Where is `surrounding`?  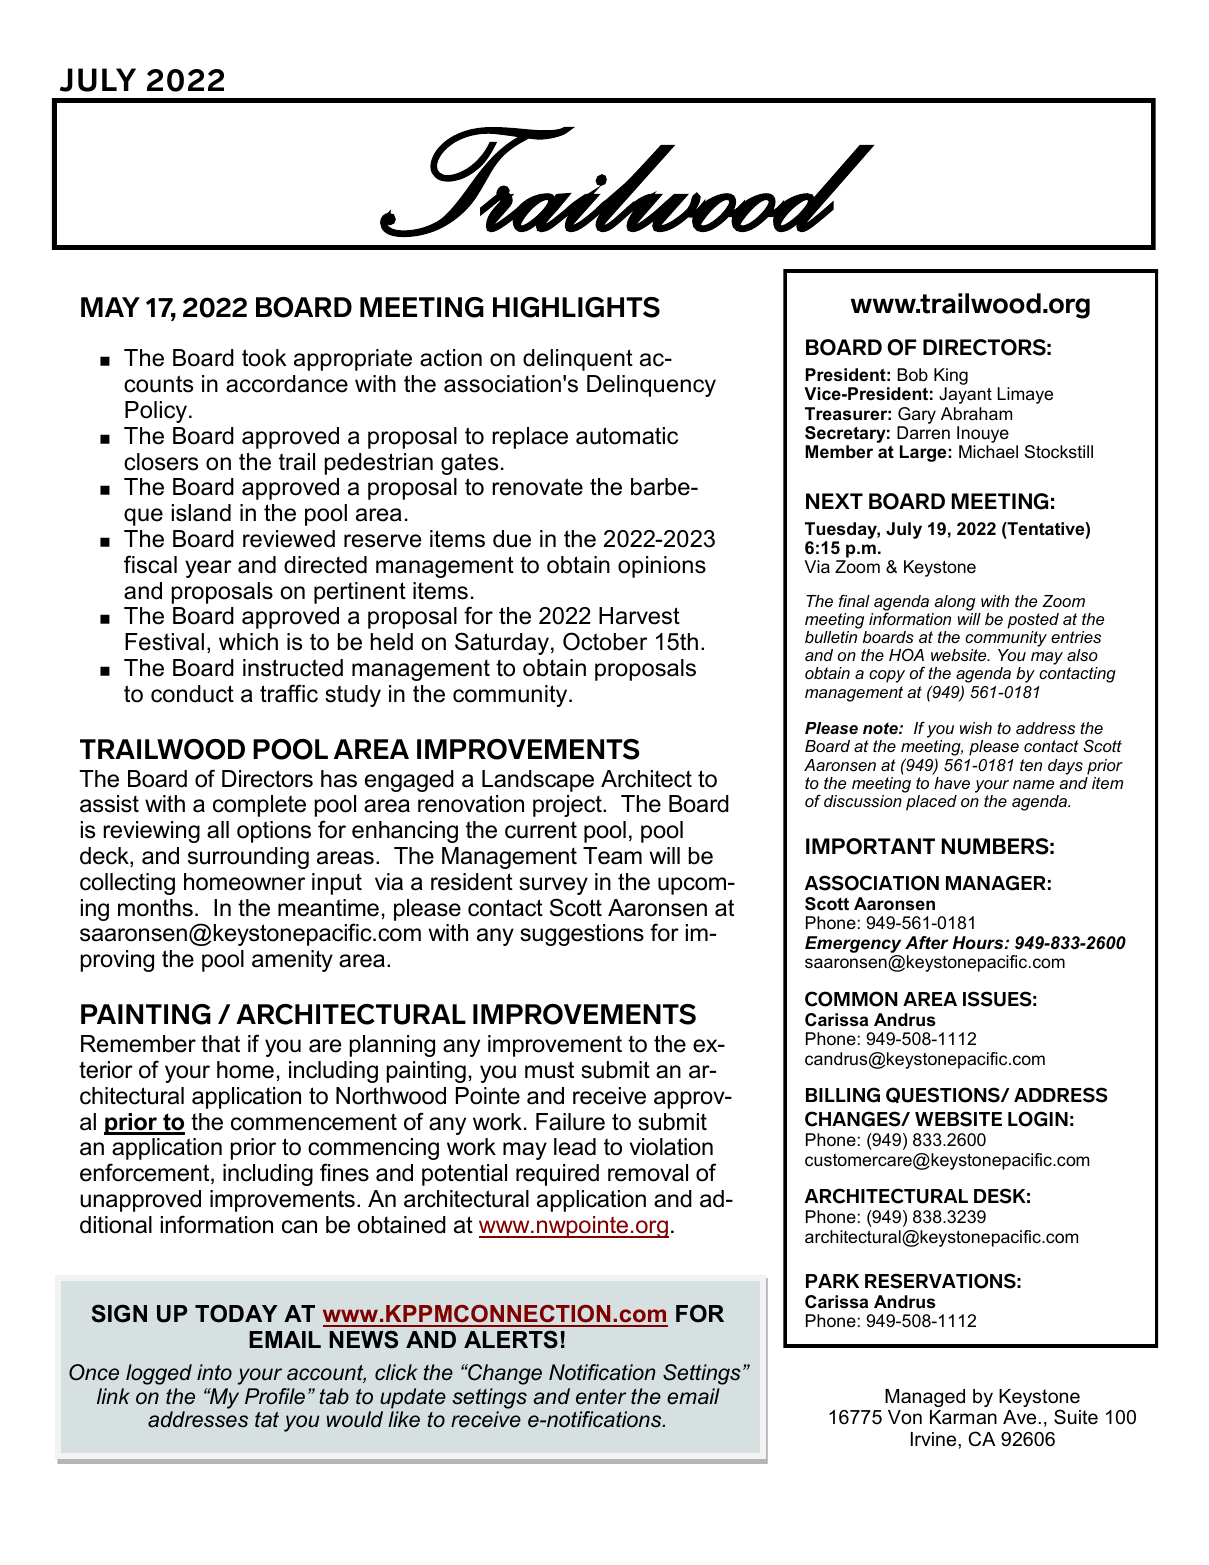 surrounding is located at coordinates (248, 858).
